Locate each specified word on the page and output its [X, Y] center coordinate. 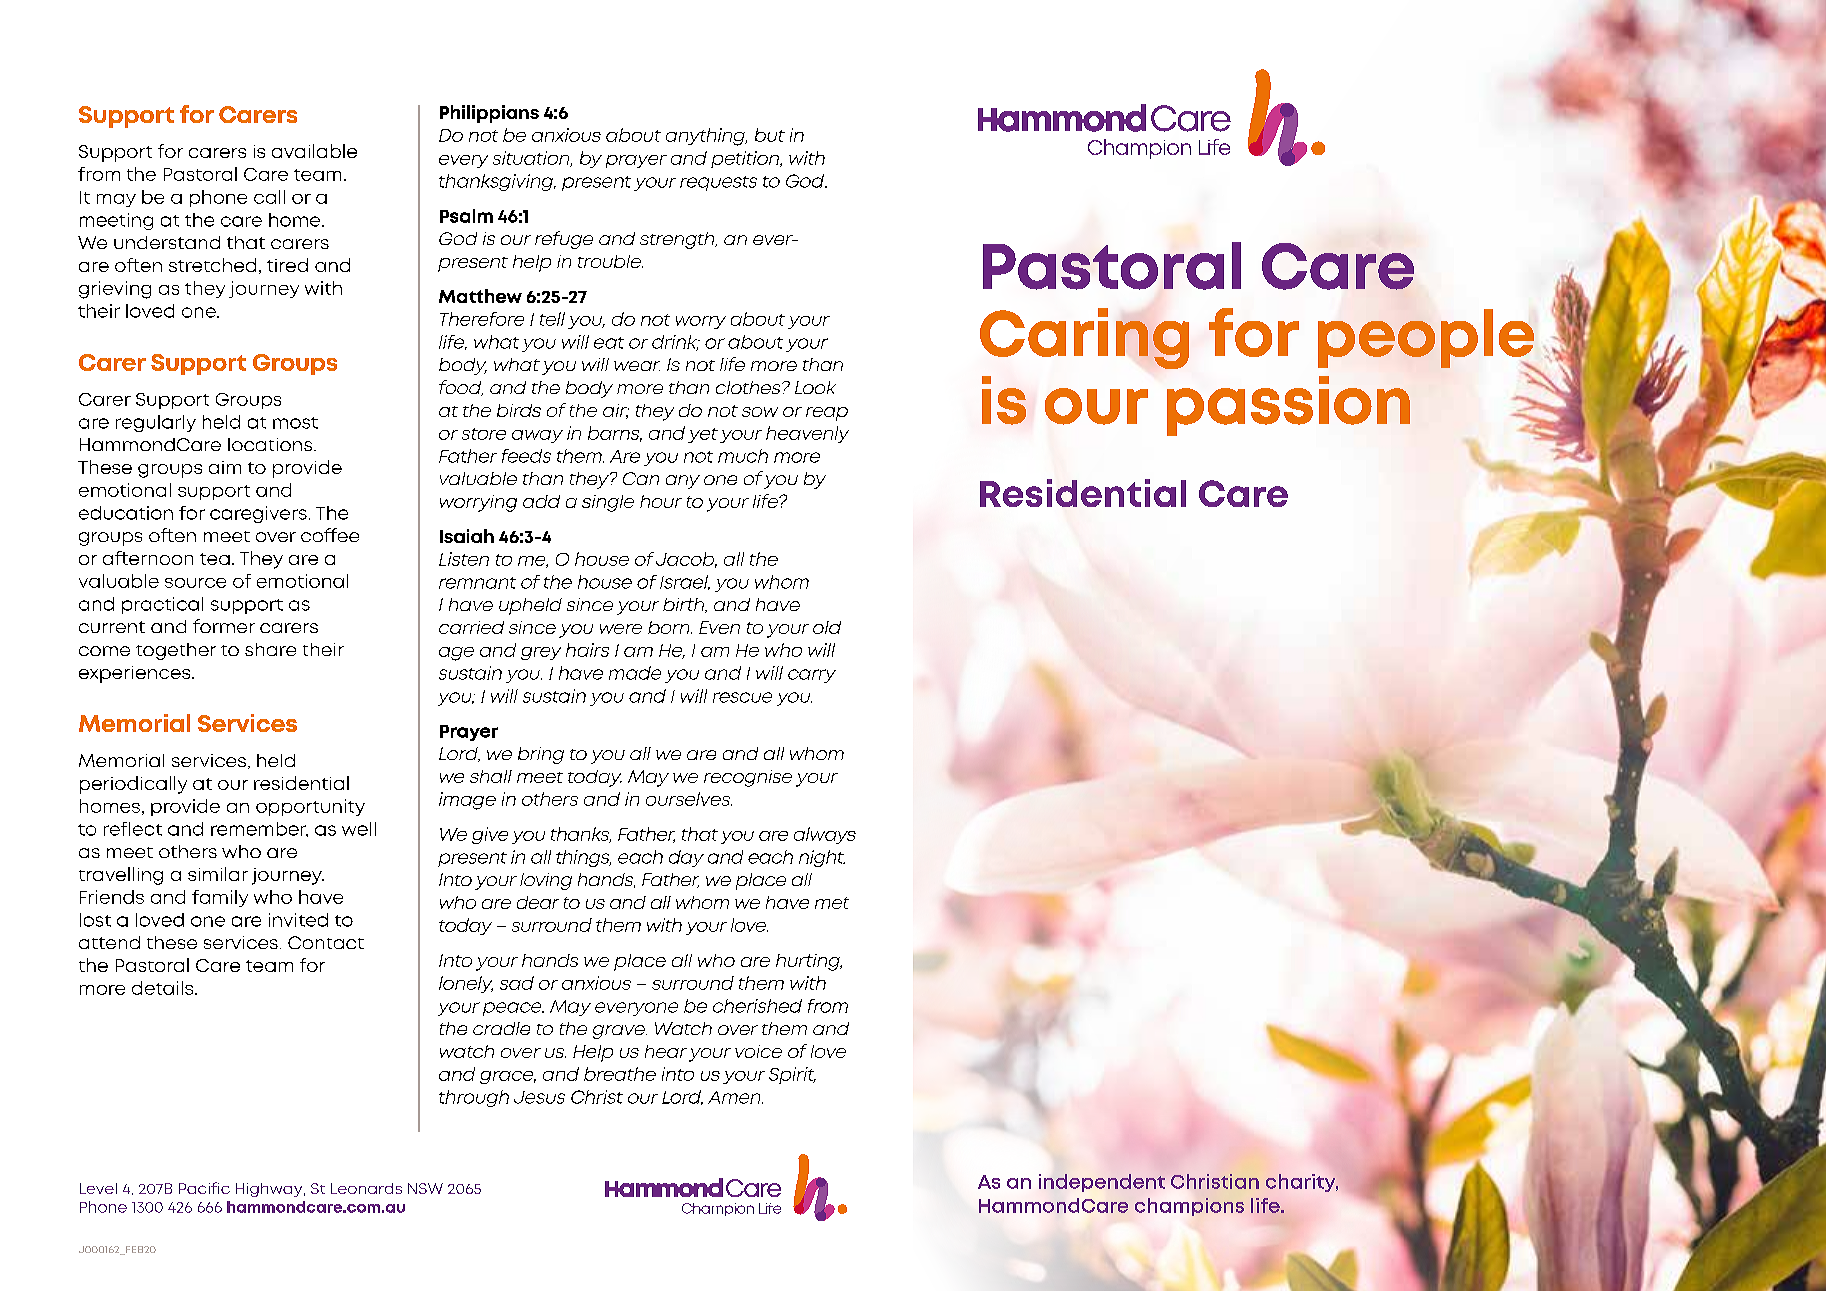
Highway [270, 1190]
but [770, 135]
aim [225, 467]
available [314, 151]
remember [259, 829]
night [822, 858]
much [743, 456]
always [825, 835]
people [1427, 340]
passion [1288, 406]
